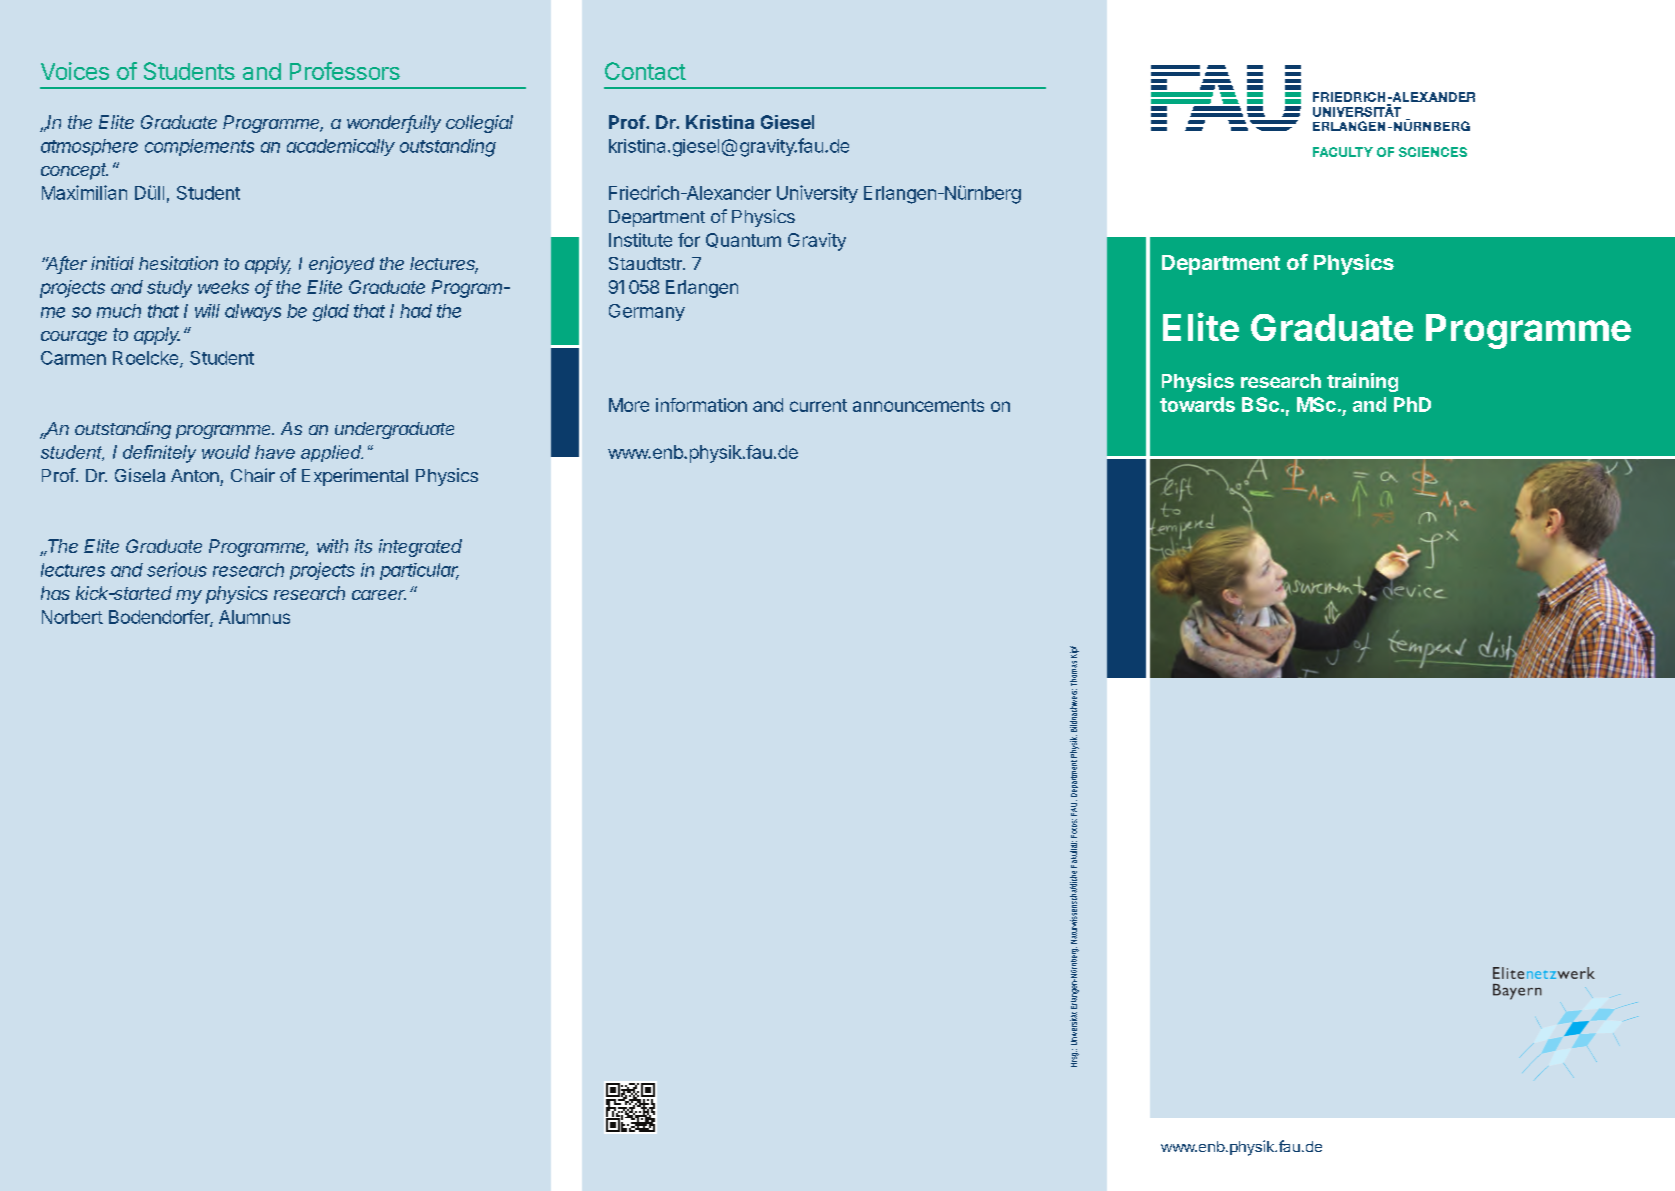  What do you see at coordinates (645, 71) in the document?
I see `Contact` at bounding box center [645, 71].
